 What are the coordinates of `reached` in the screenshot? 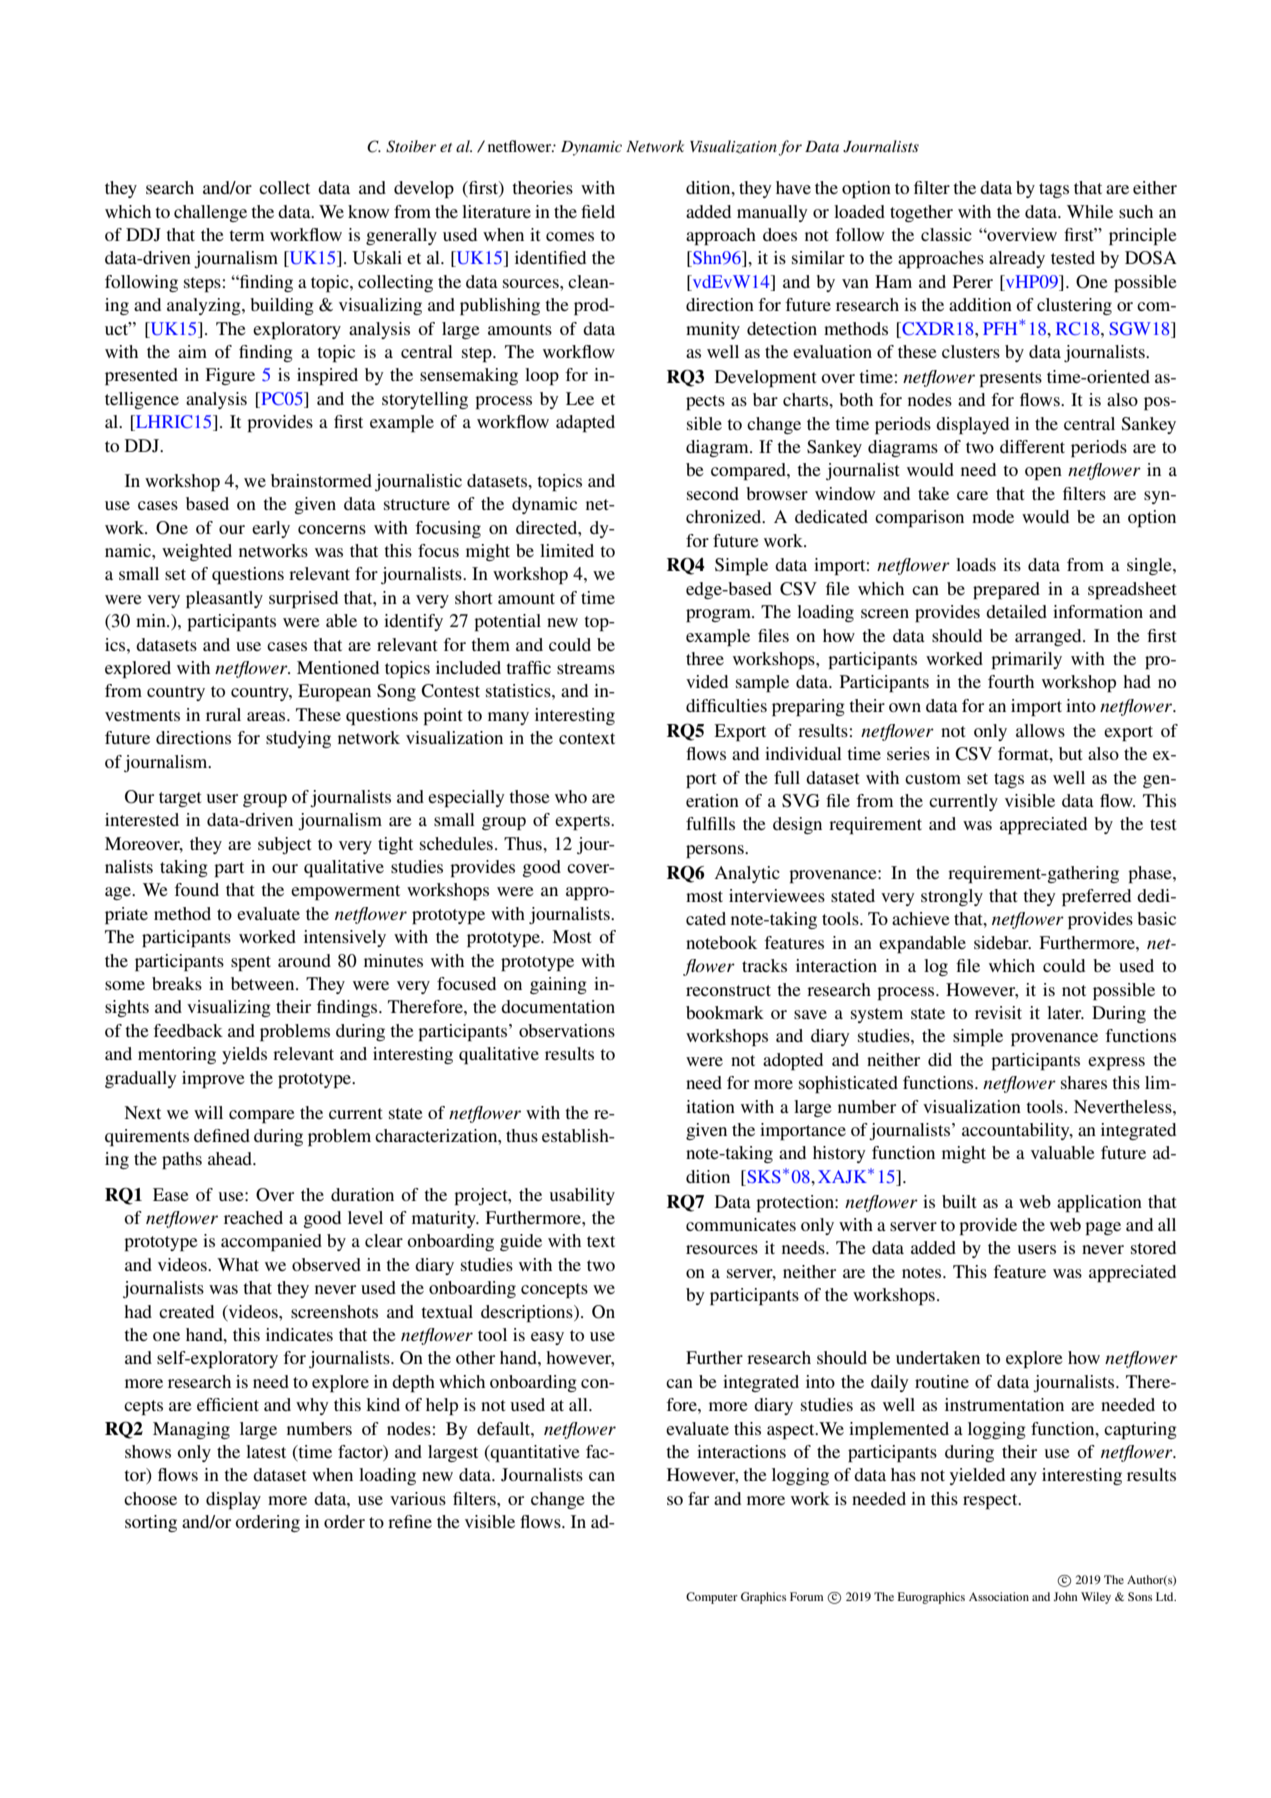 It's located at (253, 1217).
